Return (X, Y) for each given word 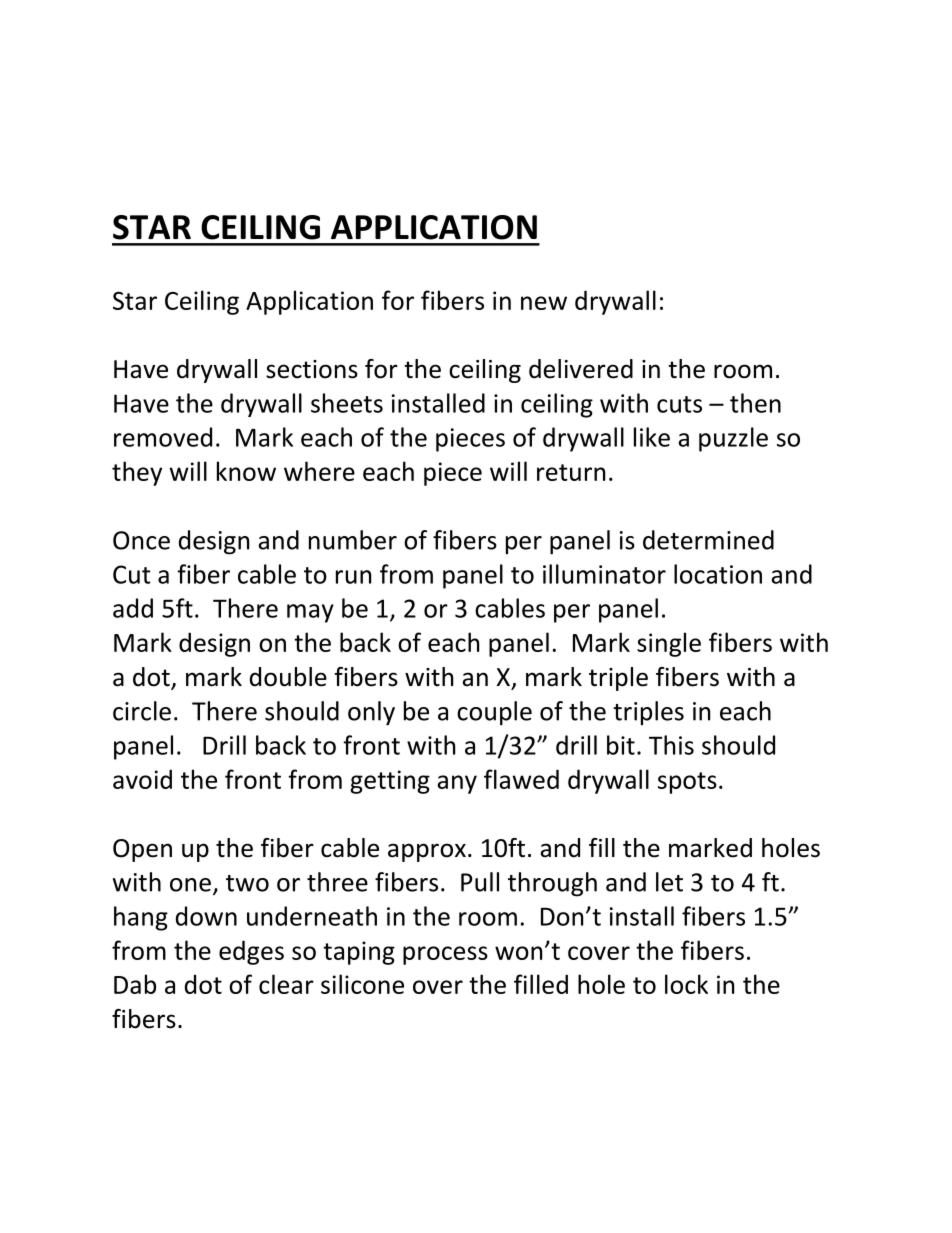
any (457, 784)
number (353, 540)
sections (312, 369)
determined (708, 540)
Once (141, 540)
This (671, 745)
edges (251, 952)
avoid (142, 779)
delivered (581, 369)
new (544, 303)
